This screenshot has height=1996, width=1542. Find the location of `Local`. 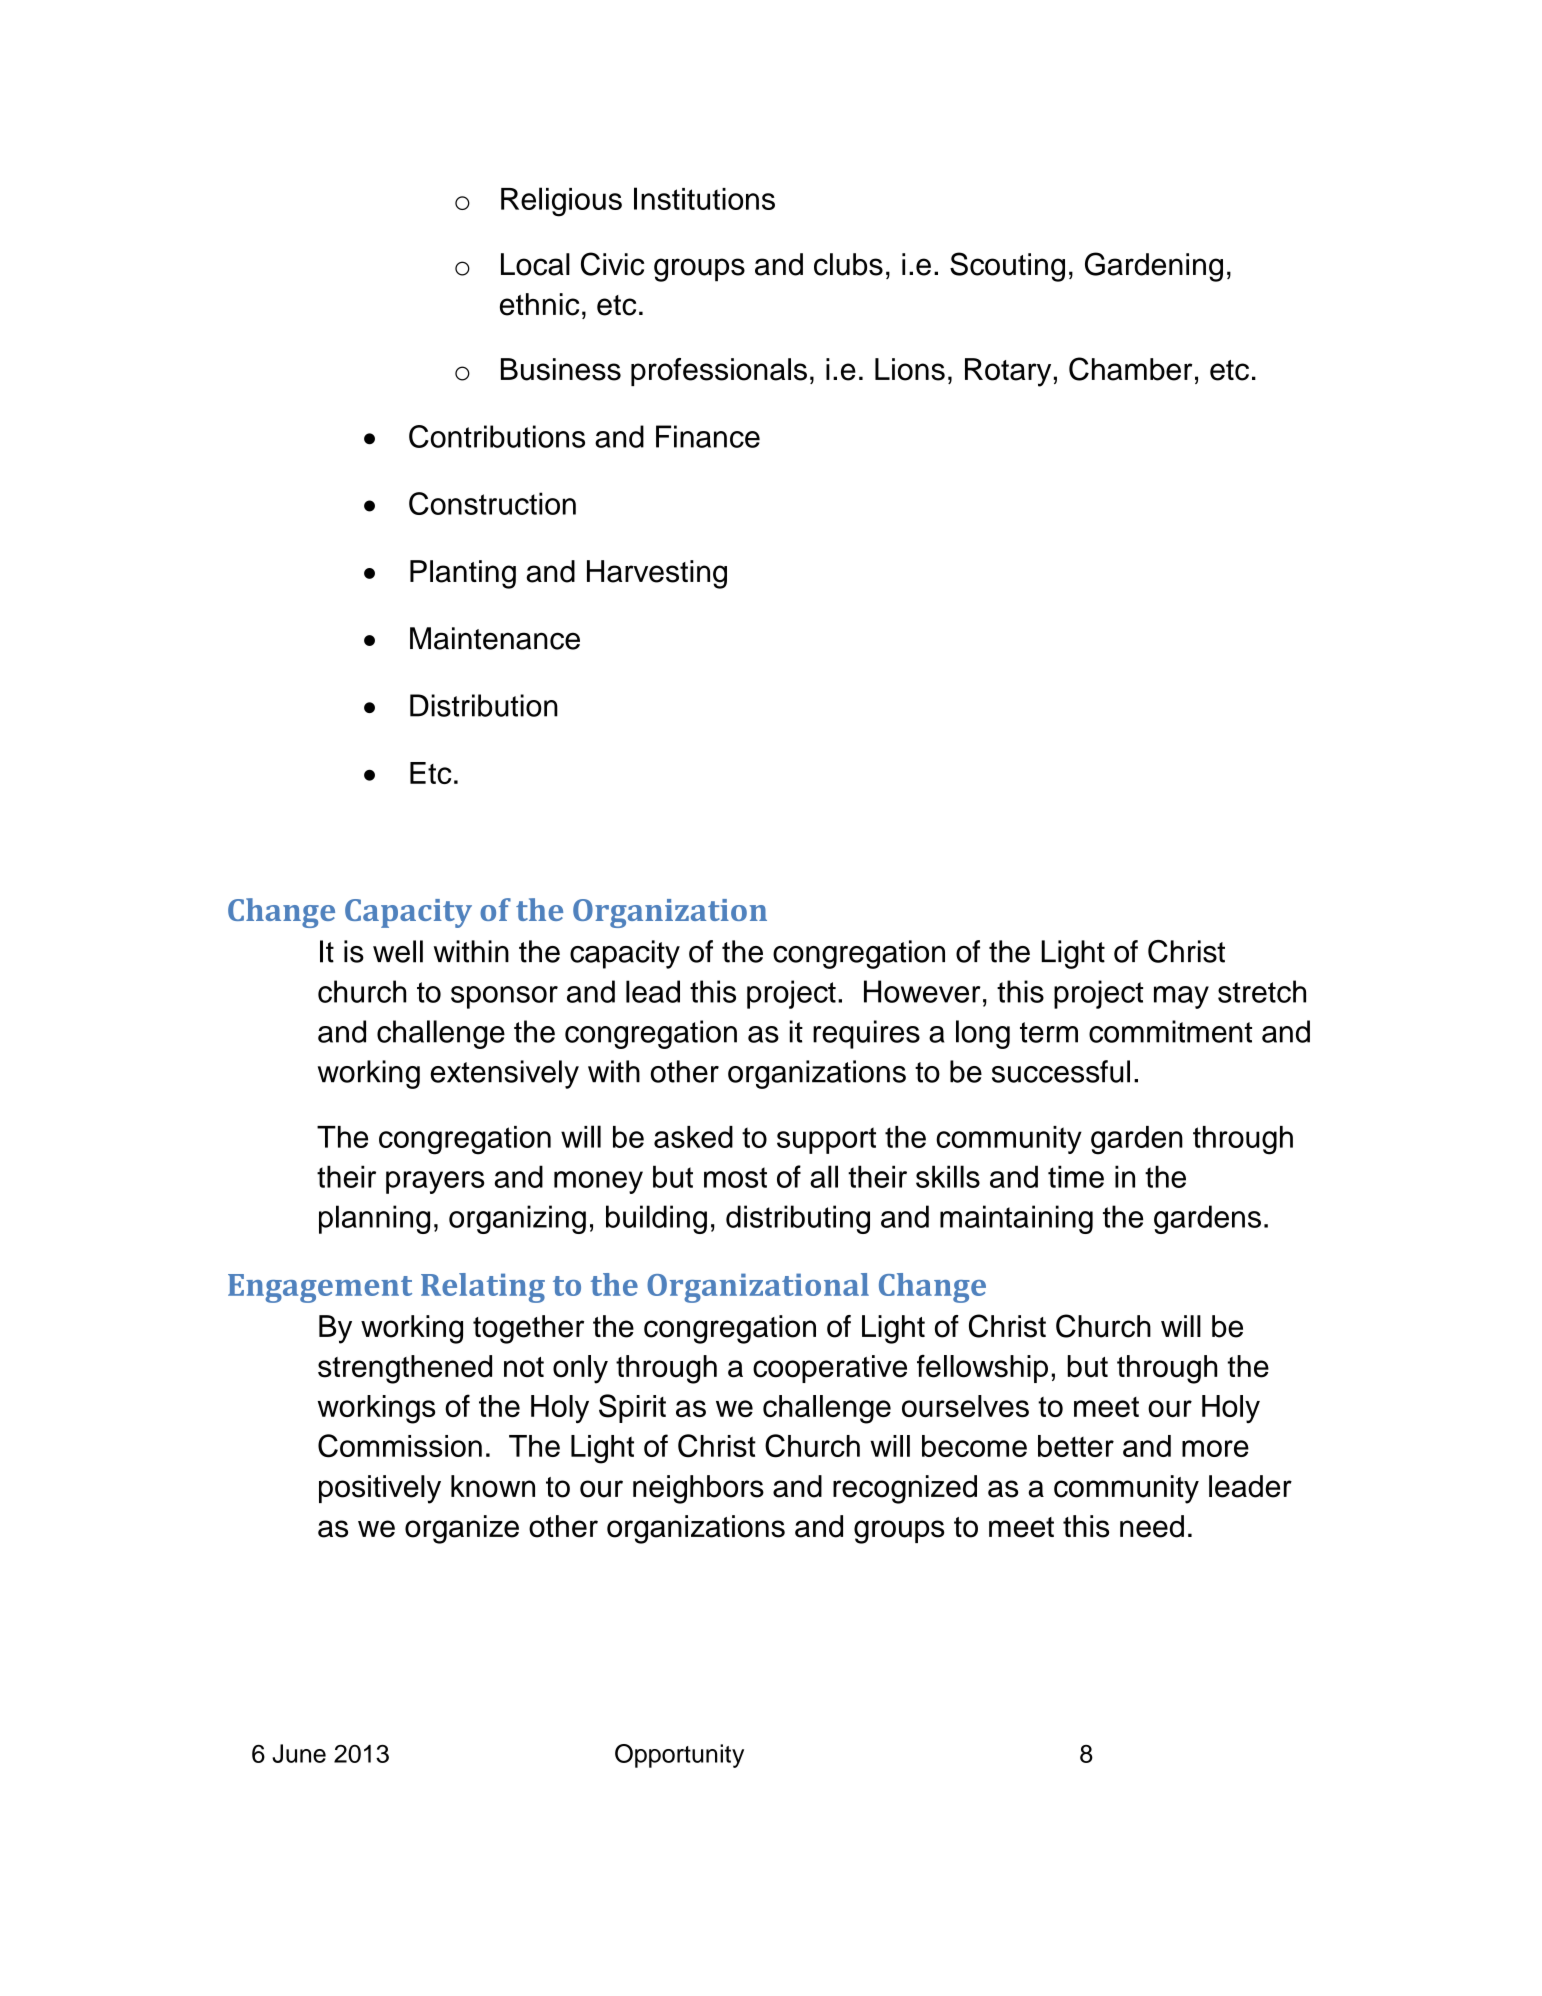

Local is located at coordinates (535, 264).
